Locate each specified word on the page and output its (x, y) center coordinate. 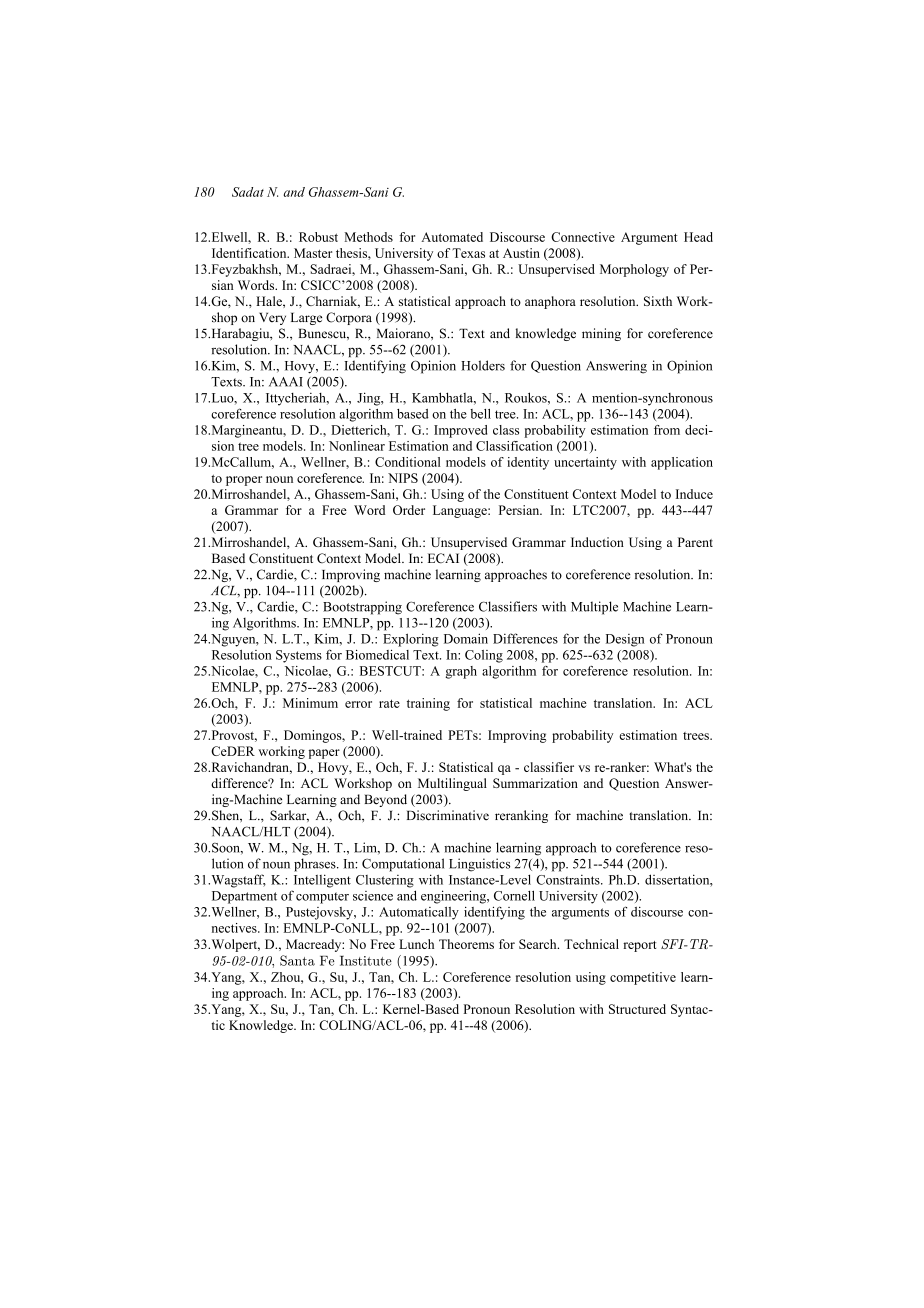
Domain (466, 638)
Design (625, 640)
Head (698, 237)
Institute (366, 961)
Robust (318, 237)
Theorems (466, 944)
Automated (452, 237)
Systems (299, 656)
